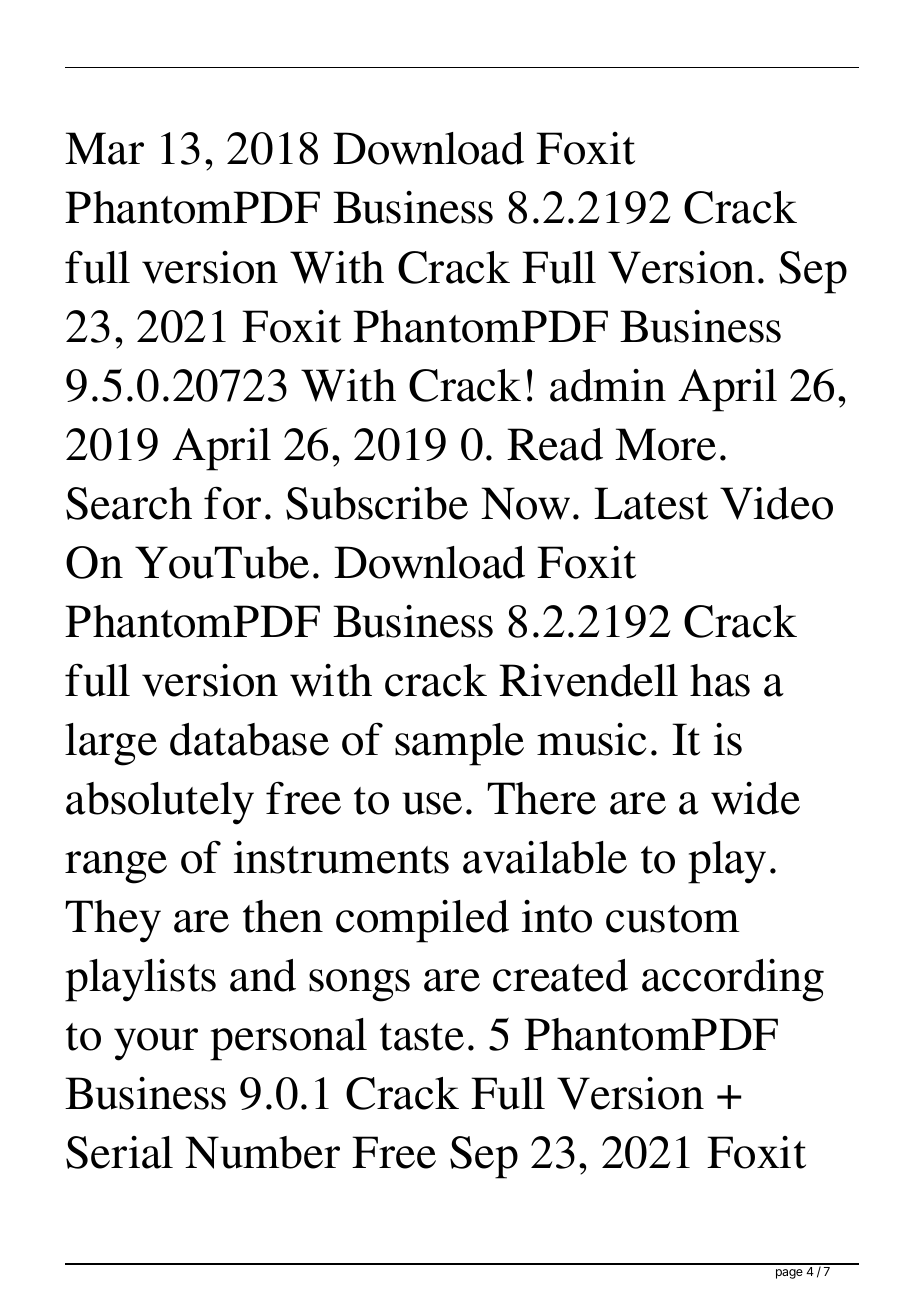 This image has height=1308, width=924. I want to click on Mar, so click(104, 148).
